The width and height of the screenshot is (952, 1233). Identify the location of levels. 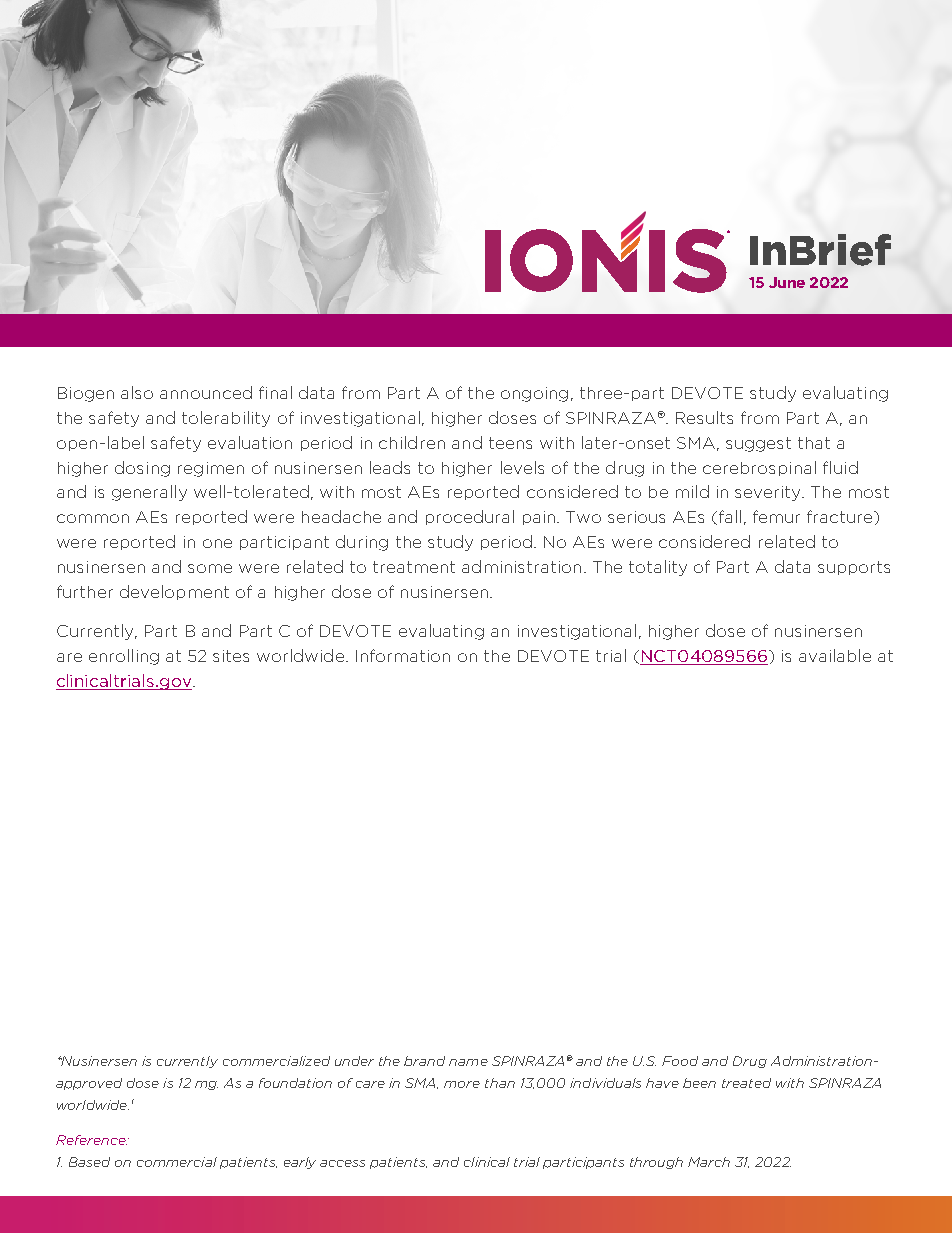
(522, 467).
